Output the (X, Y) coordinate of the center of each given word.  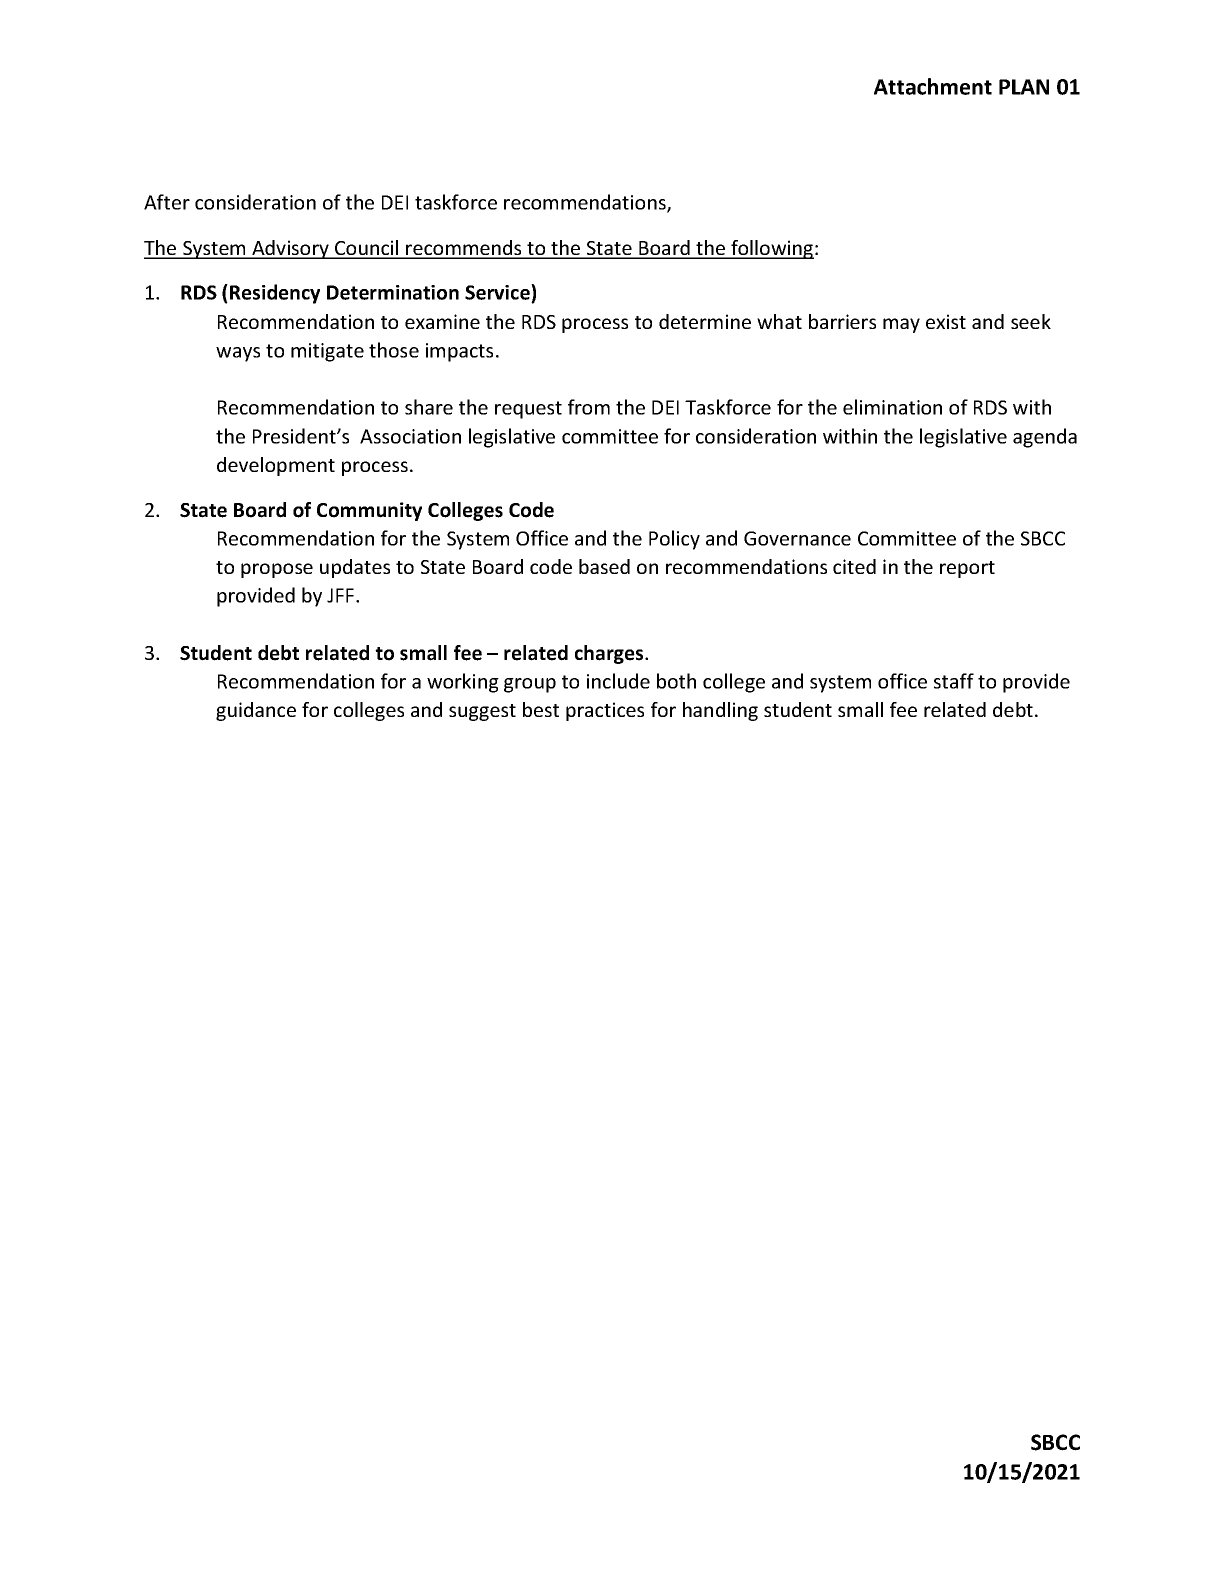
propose (277, 570)
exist (946, 321)
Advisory (290, 249)
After (167, 202)
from (589, 407)
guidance (256, 711)
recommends (464, 249)
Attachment (933, 86)
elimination (892, 407)
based (604, 566)
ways (238, 354)
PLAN (1024, 87)
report (967, 569)
